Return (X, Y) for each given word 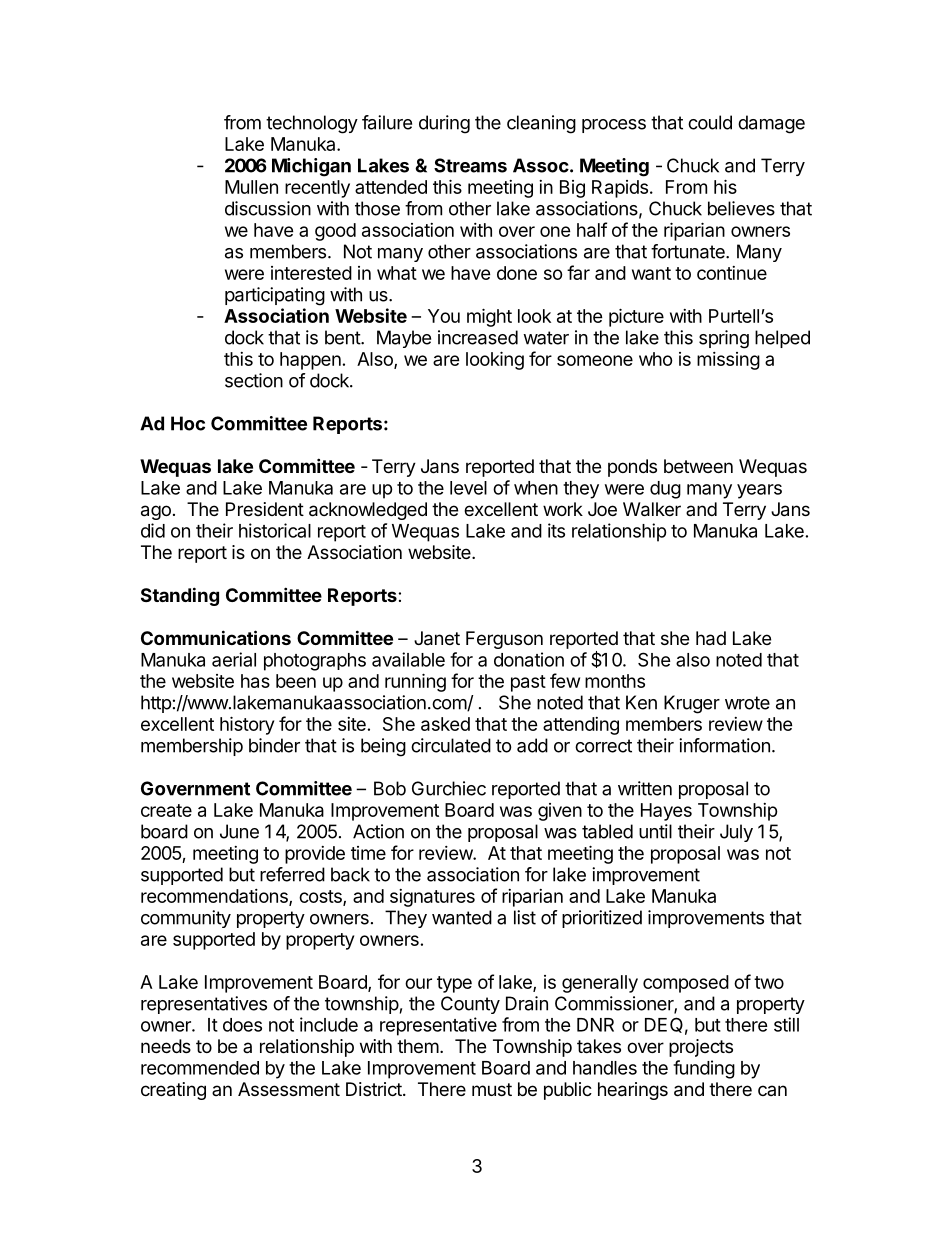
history (247, 725)
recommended (200, 1068)
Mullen (251, 187)
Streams (470, 165)
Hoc (188, 423)
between (698, 466)
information (724, 745)
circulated (451, 745)
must (492, 1089)
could (710, 122)
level (468, 488)
